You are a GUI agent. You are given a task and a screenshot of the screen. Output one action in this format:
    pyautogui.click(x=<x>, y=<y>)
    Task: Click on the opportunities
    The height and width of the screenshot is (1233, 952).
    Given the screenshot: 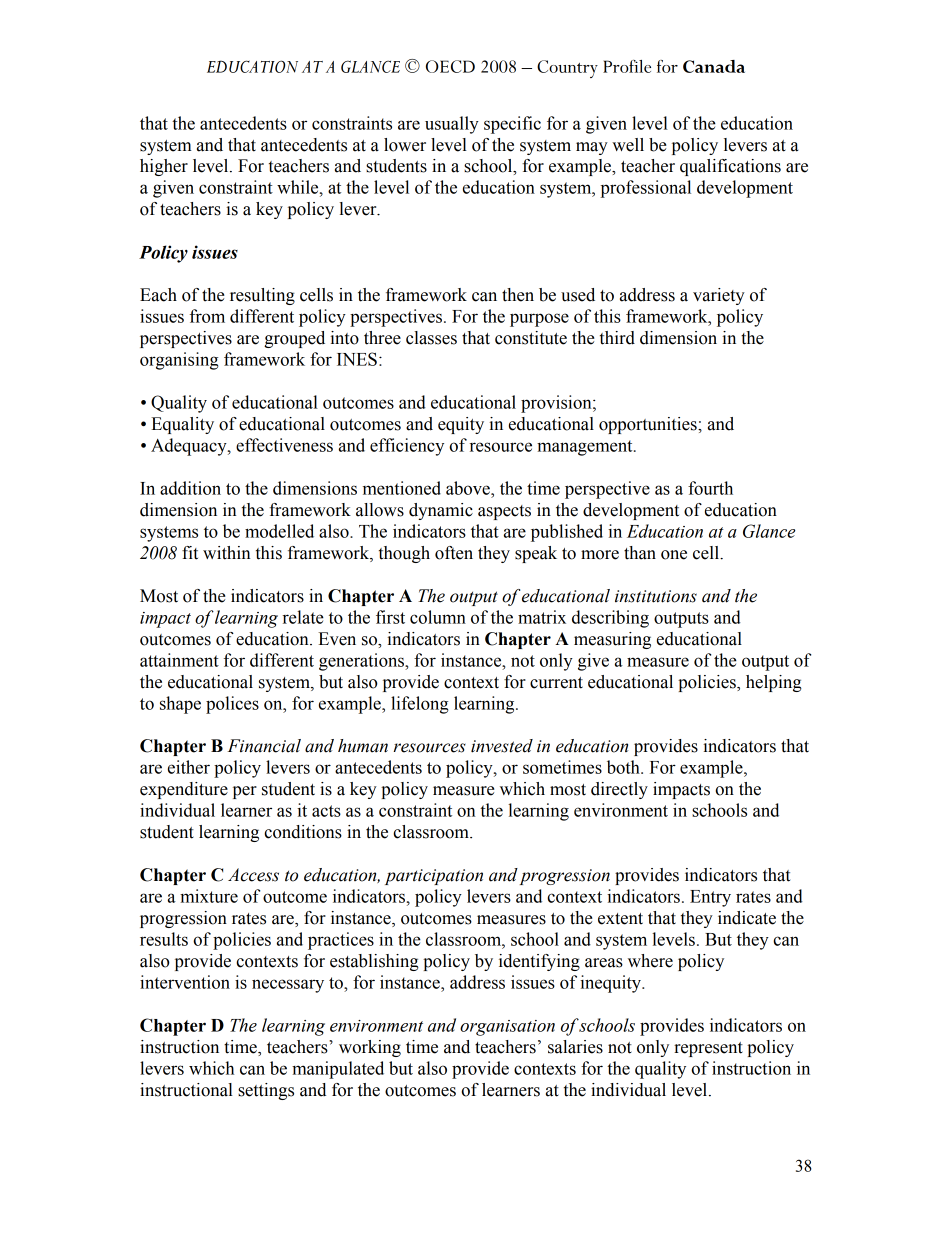 What is the action you would take?
    pyautogui.click(x=649, y=425)
